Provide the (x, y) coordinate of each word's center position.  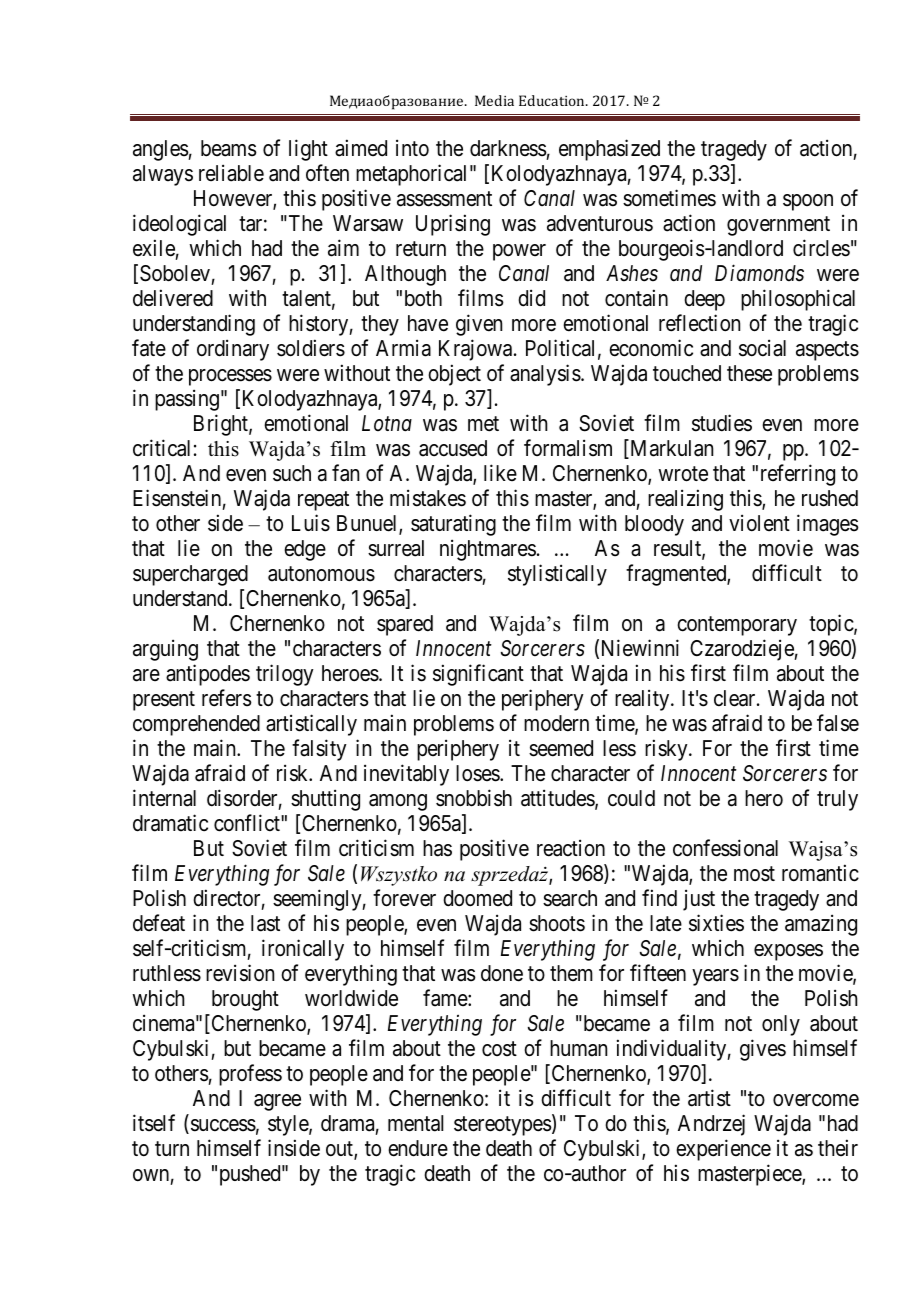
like (500, 472)
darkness (508, 148)
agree (277, 1102)
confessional (725, 848)
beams (229, 148)
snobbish (474, 798)
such (292, 473)
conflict (248, 823)
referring (798, 475)
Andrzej (711, 1125)
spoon (808, 202)
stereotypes (503, 1126)
